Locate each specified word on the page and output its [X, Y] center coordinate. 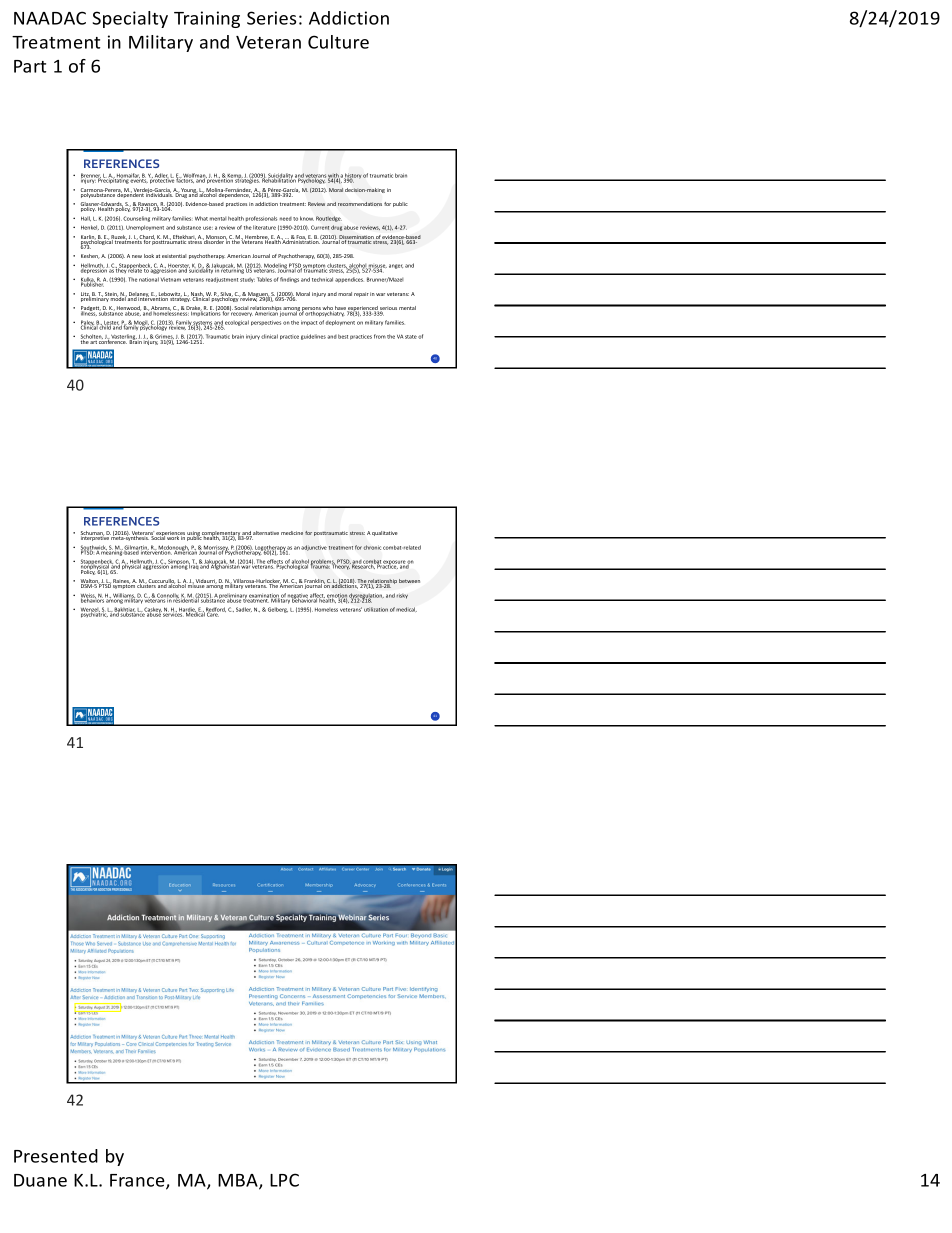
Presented [56, 1156]
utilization [376, 609]
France [138, 1181]
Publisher [93, 283]
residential [186, 599]
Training [207, 19]
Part [30, 66]
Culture [338, 42]
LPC [284, 1180]
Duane [40, 1180]
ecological [237, 323]
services [174, 614]
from [380, 336]
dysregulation [366, 597]
